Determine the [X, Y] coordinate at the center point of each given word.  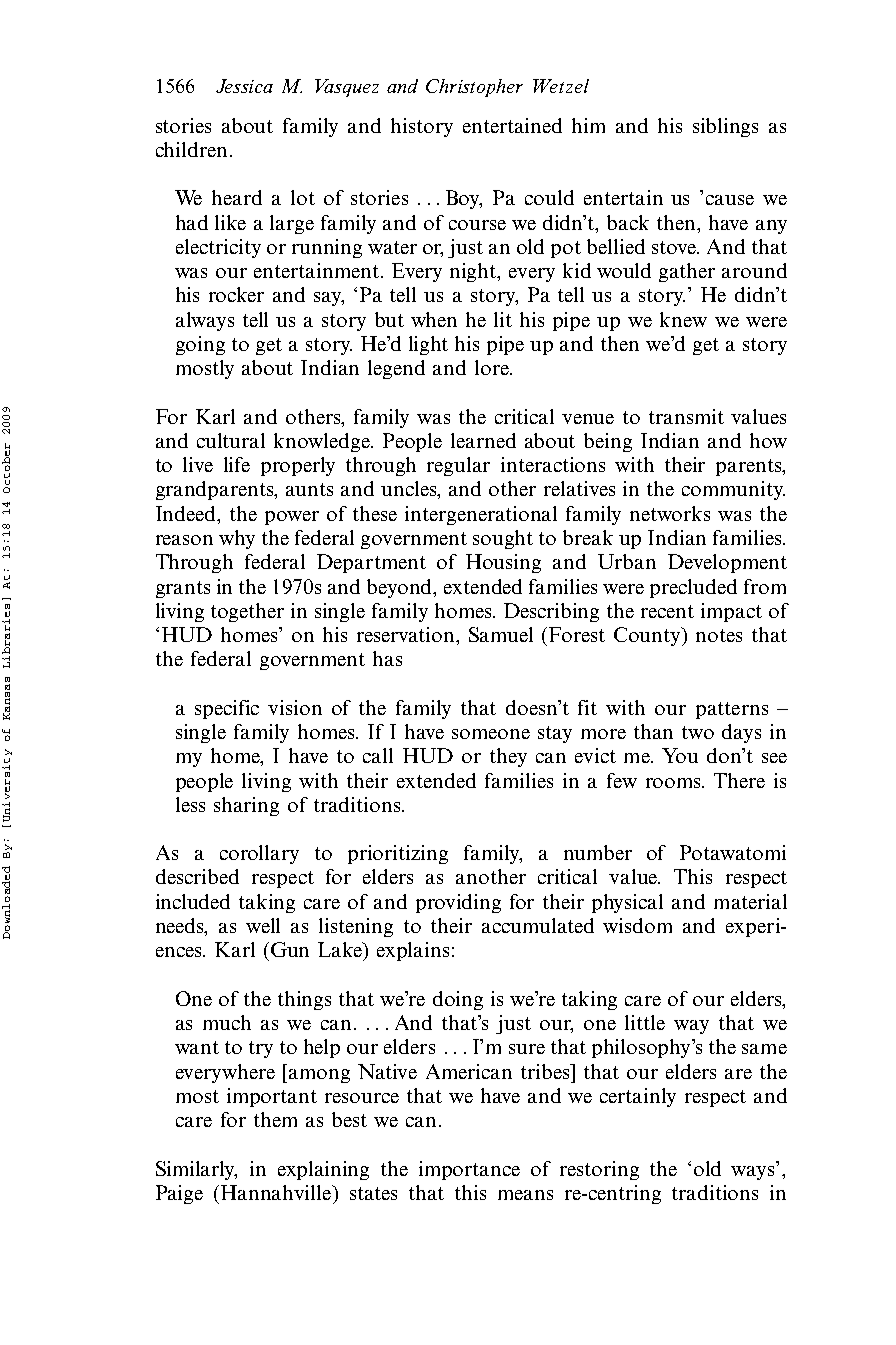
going [200, 345]
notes [719, 635]
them [275, 1119]
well [263, 925]
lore [493, 367]
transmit [686, 416]
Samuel [501, 634]
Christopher [474, 88]
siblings [725, 127]
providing [458, 903]
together [247, 612]
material [750, 901]
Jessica [244, 86]
